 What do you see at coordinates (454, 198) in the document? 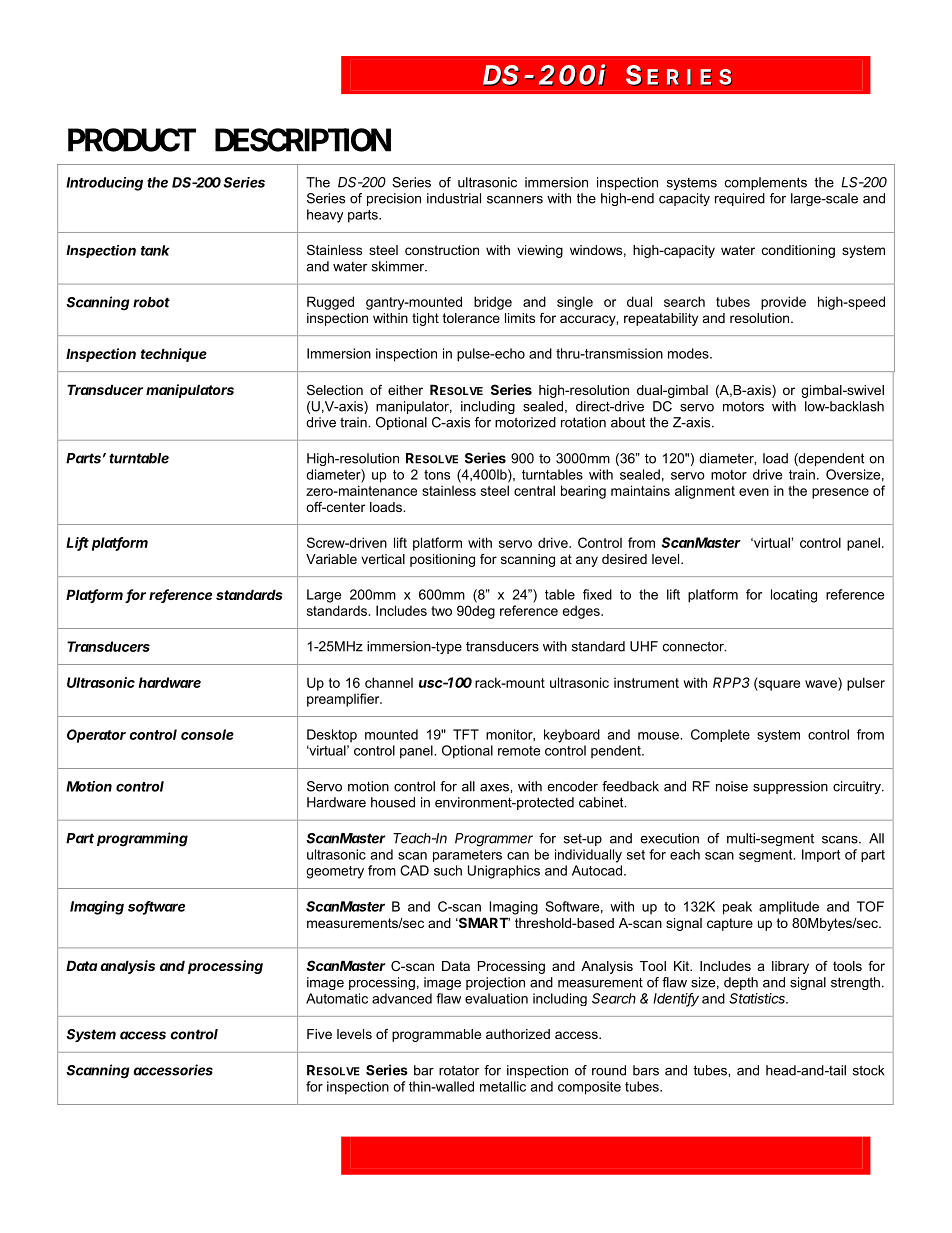
I see `industrial` at bounding box center [454, 198].
